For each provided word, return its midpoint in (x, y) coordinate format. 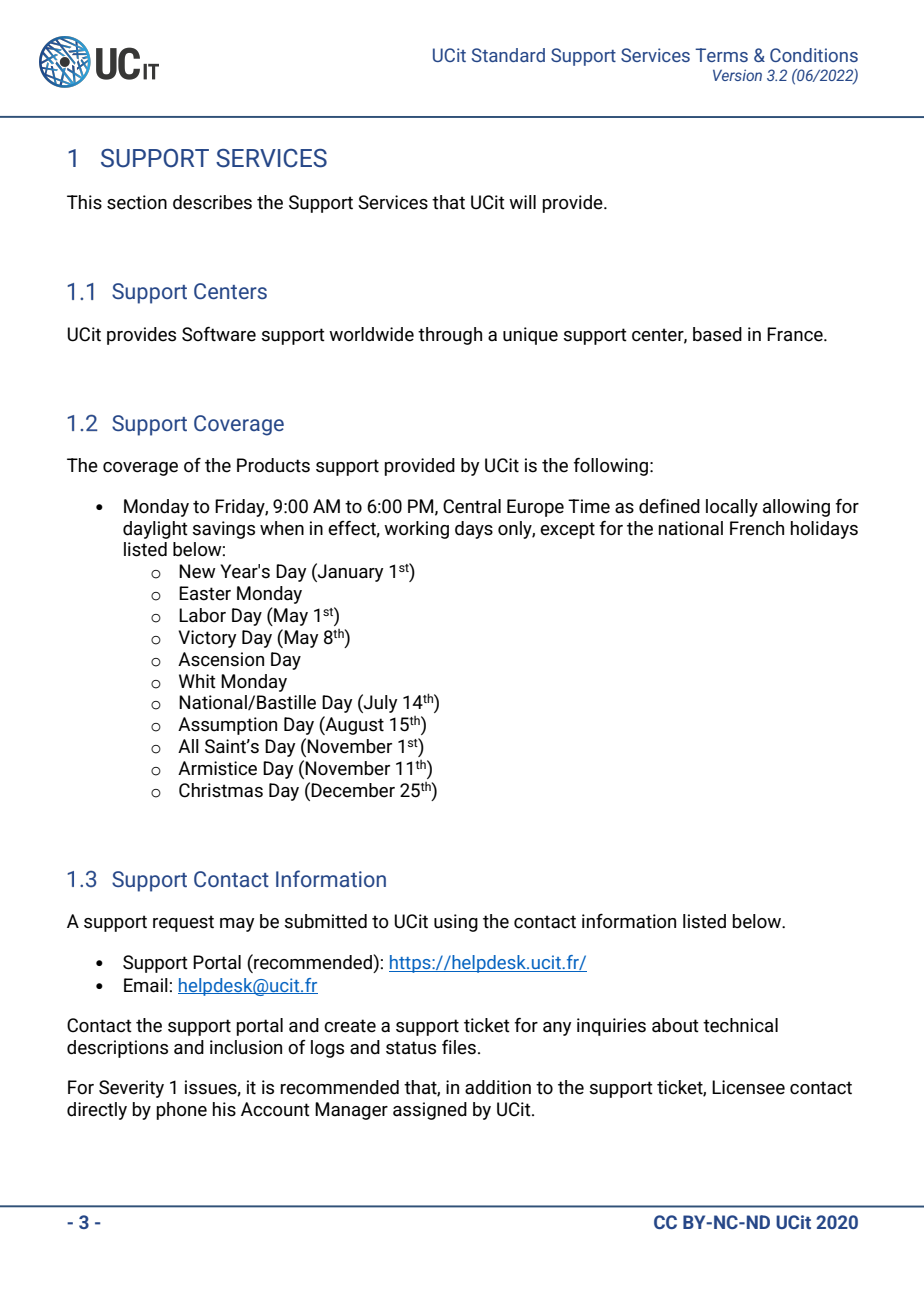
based (717, 334)
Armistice (217, 768)
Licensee (748, 1087)
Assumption (227, 726)
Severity (131, 1089)
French (757, 528)
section (137, 202)
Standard (508, 55)
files (459, 1047)
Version (737, 75)
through (450, 336)
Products (273, 465)
